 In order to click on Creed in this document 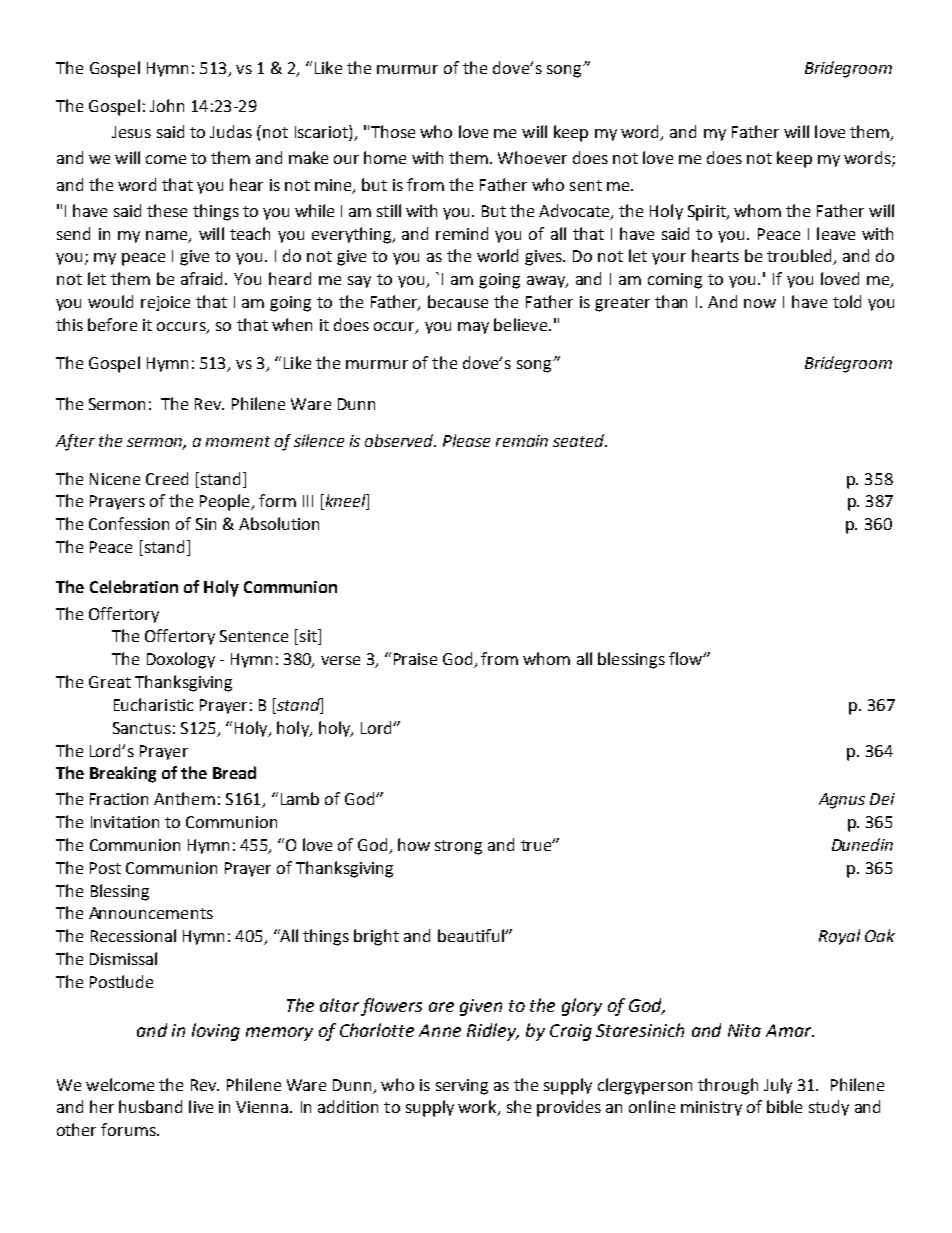, I will do `click(167, 478)`.
